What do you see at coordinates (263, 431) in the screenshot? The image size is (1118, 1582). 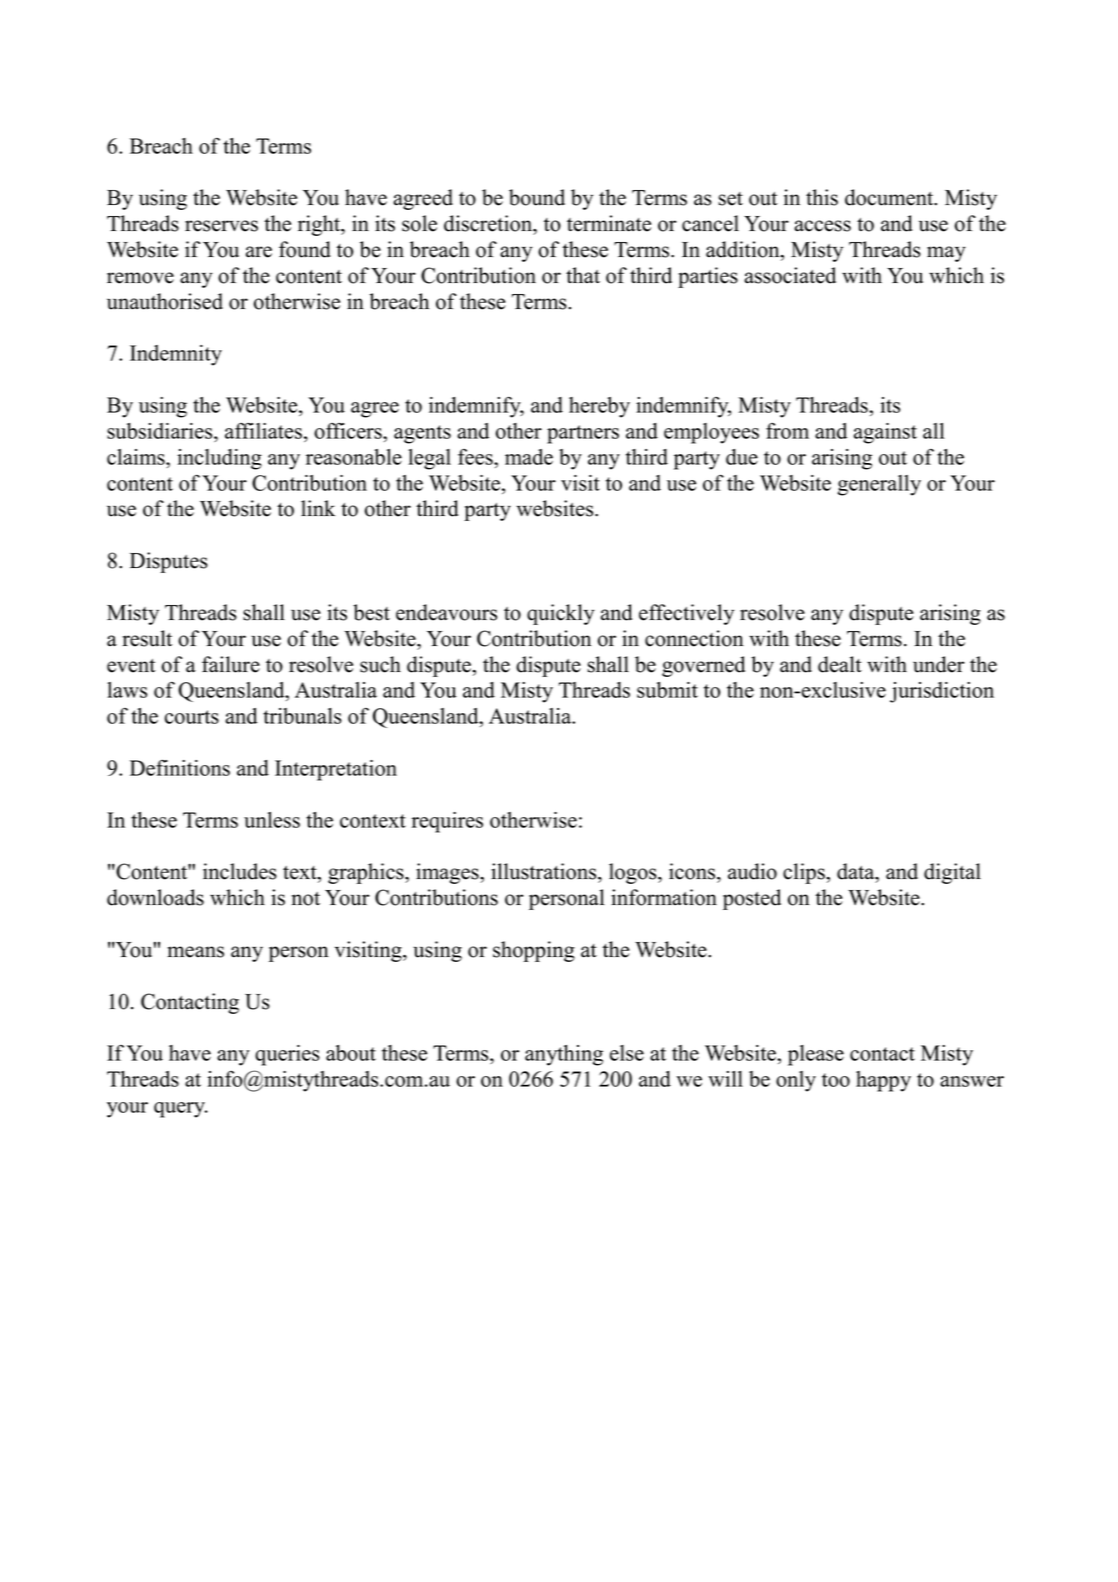 I see `affiliates` at bounding box center [263, 431].
